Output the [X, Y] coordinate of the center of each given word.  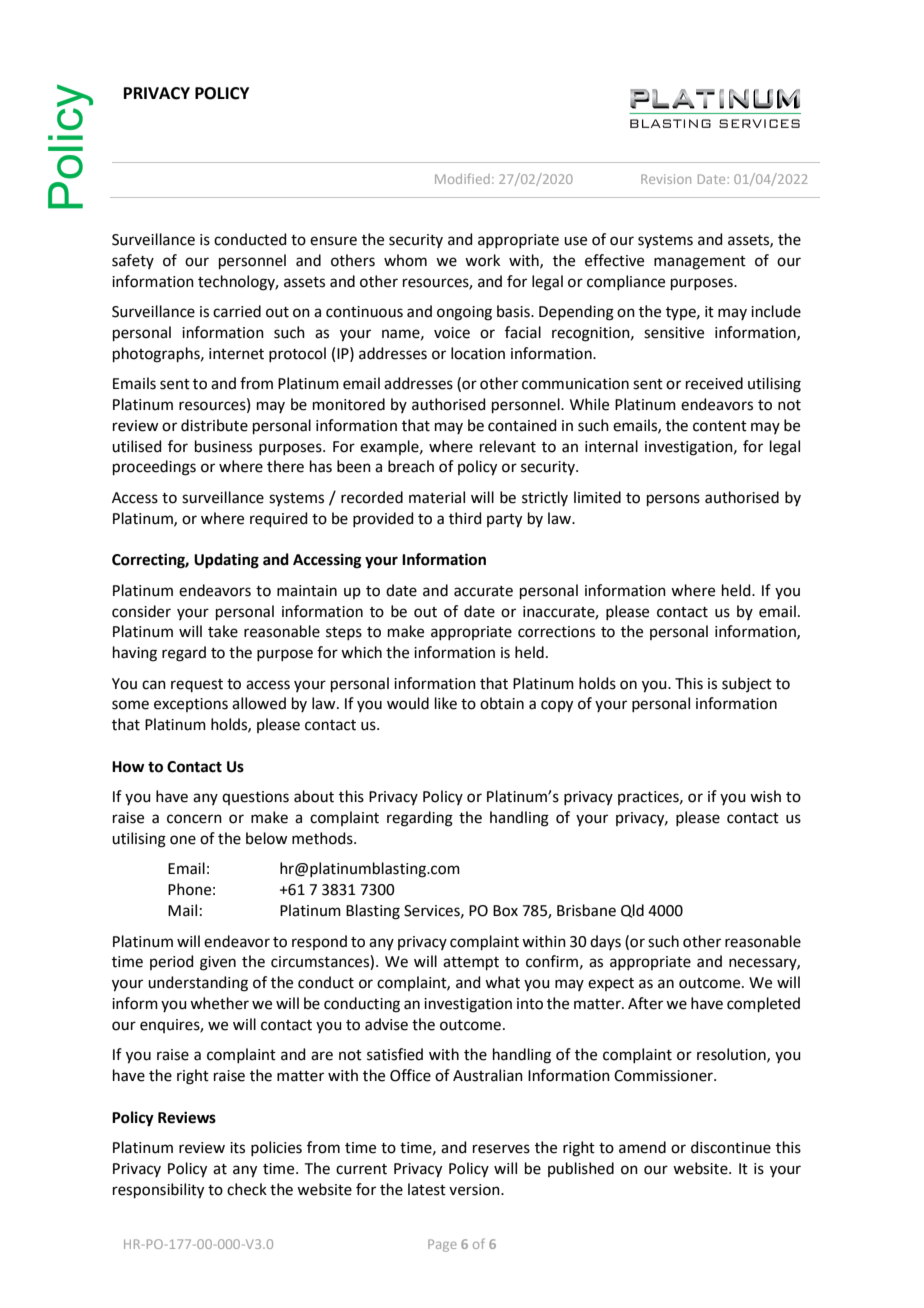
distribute [214, 425]
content [720, 426]
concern [194, 819]
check [247, 1189]
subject [747, 684]
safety [133, 261]
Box [505, 911]
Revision [666, 179]
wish [765, 796]
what [502, 982]
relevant [508, 446]
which [361, 652]
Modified [462, 178]
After [645, 1003]
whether [219, 1003]
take [223, 631]
